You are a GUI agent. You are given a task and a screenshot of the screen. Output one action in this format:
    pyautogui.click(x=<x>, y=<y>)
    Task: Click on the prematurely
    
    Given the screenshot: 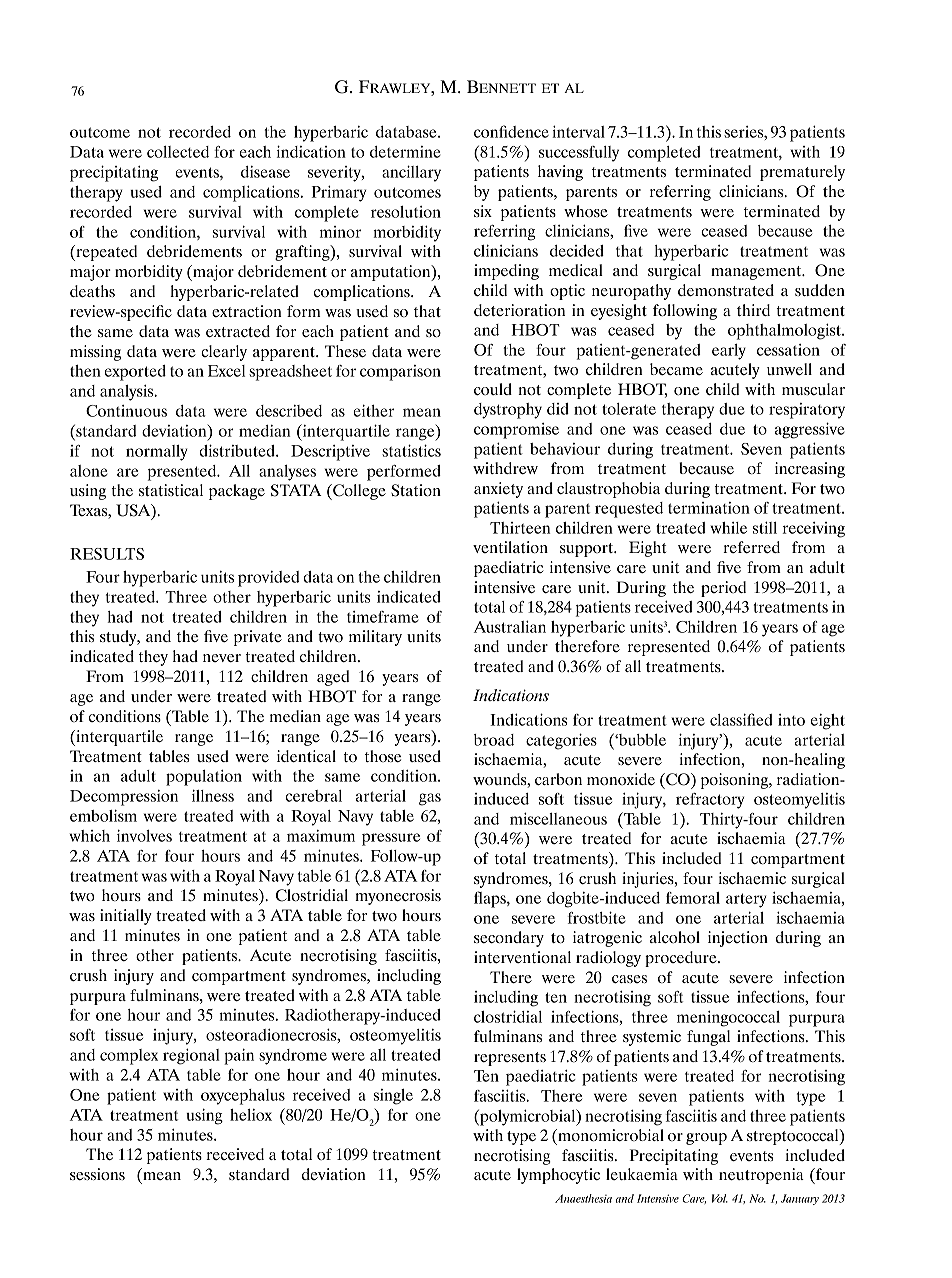 What is the action you would take?
    pyautogui.click(x=802, y=173)
